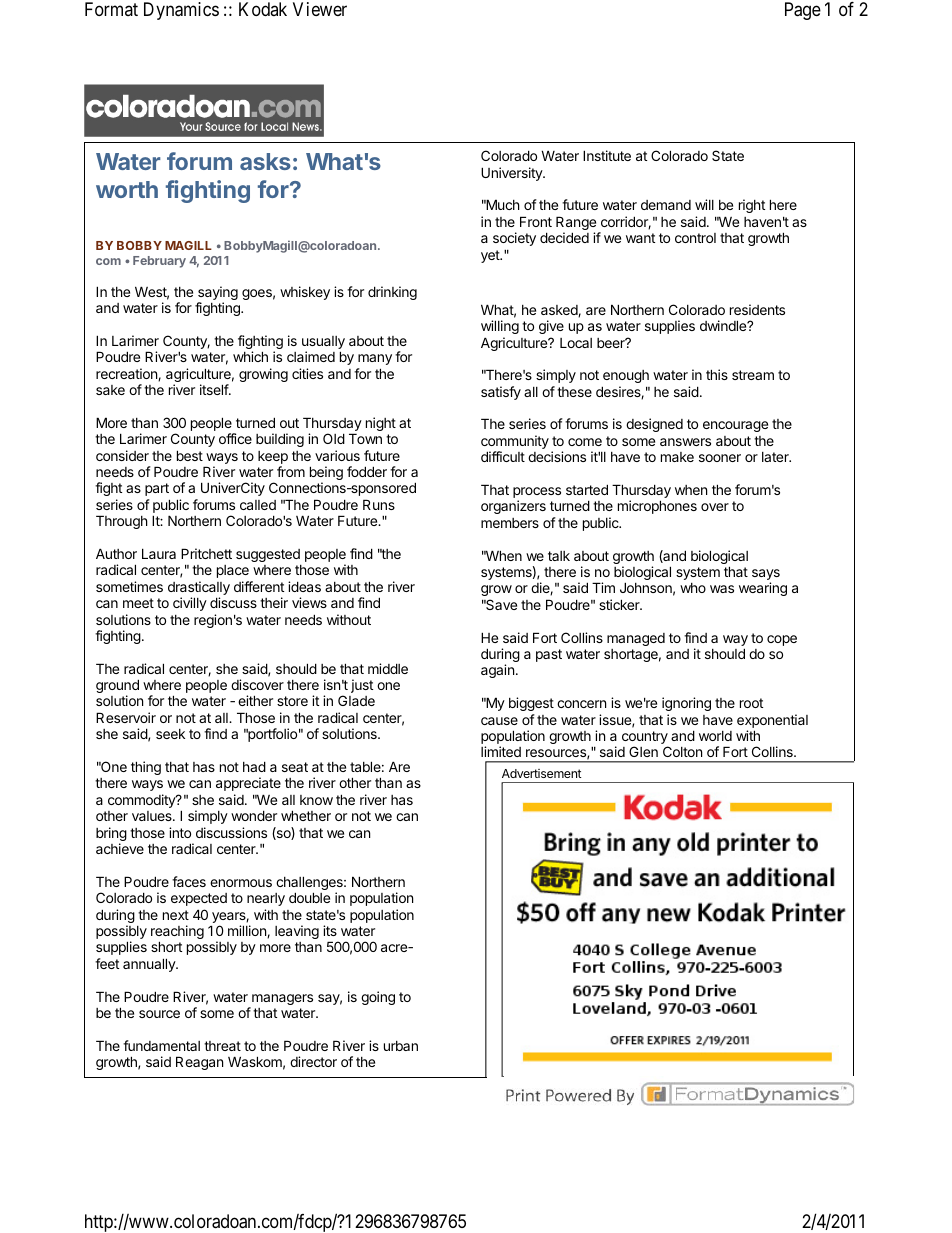  I want to click on Page, so click(803, 11).
